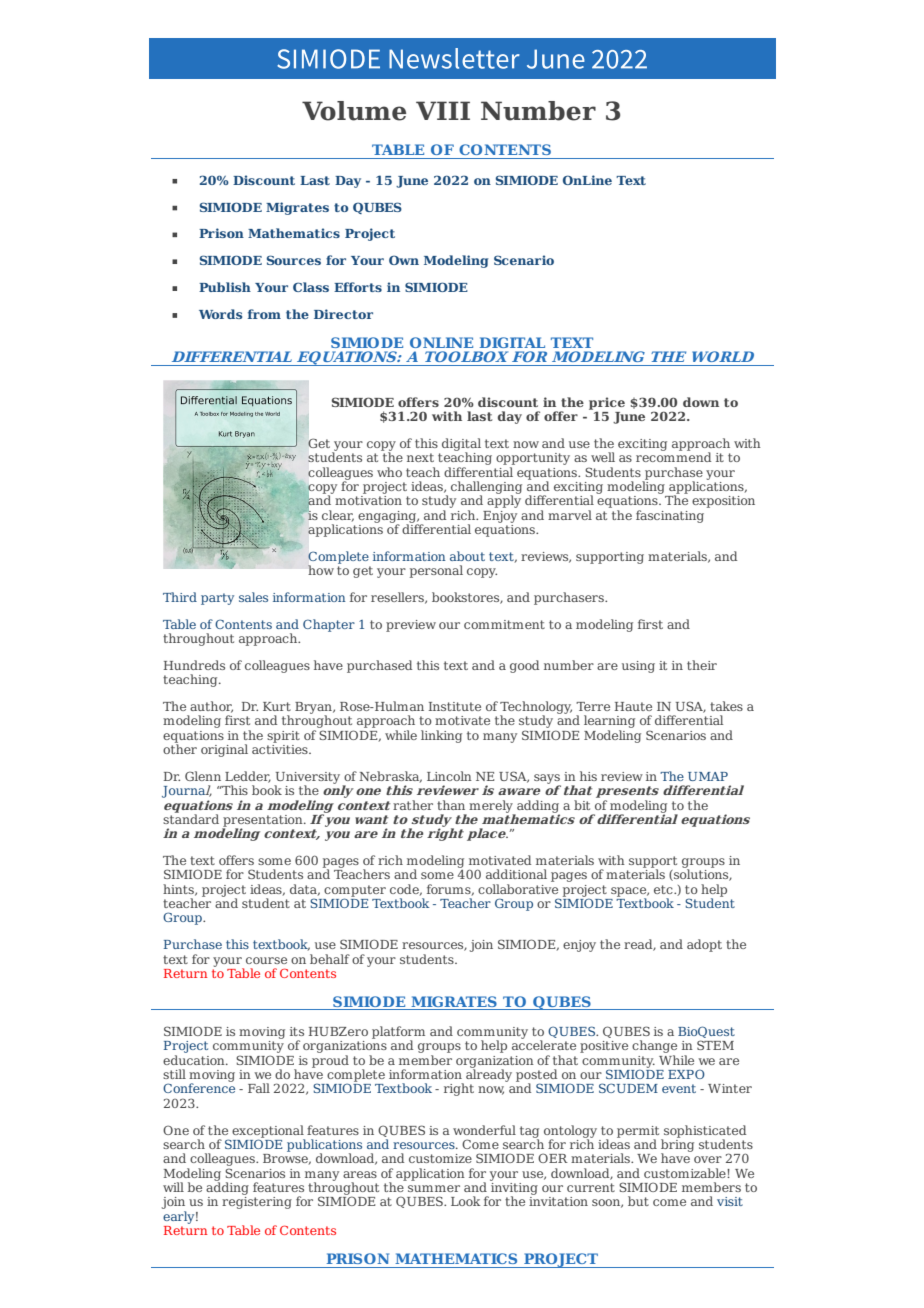  Describe the element at coordinates (664, 889) in the image. I see `etc` at that location.
